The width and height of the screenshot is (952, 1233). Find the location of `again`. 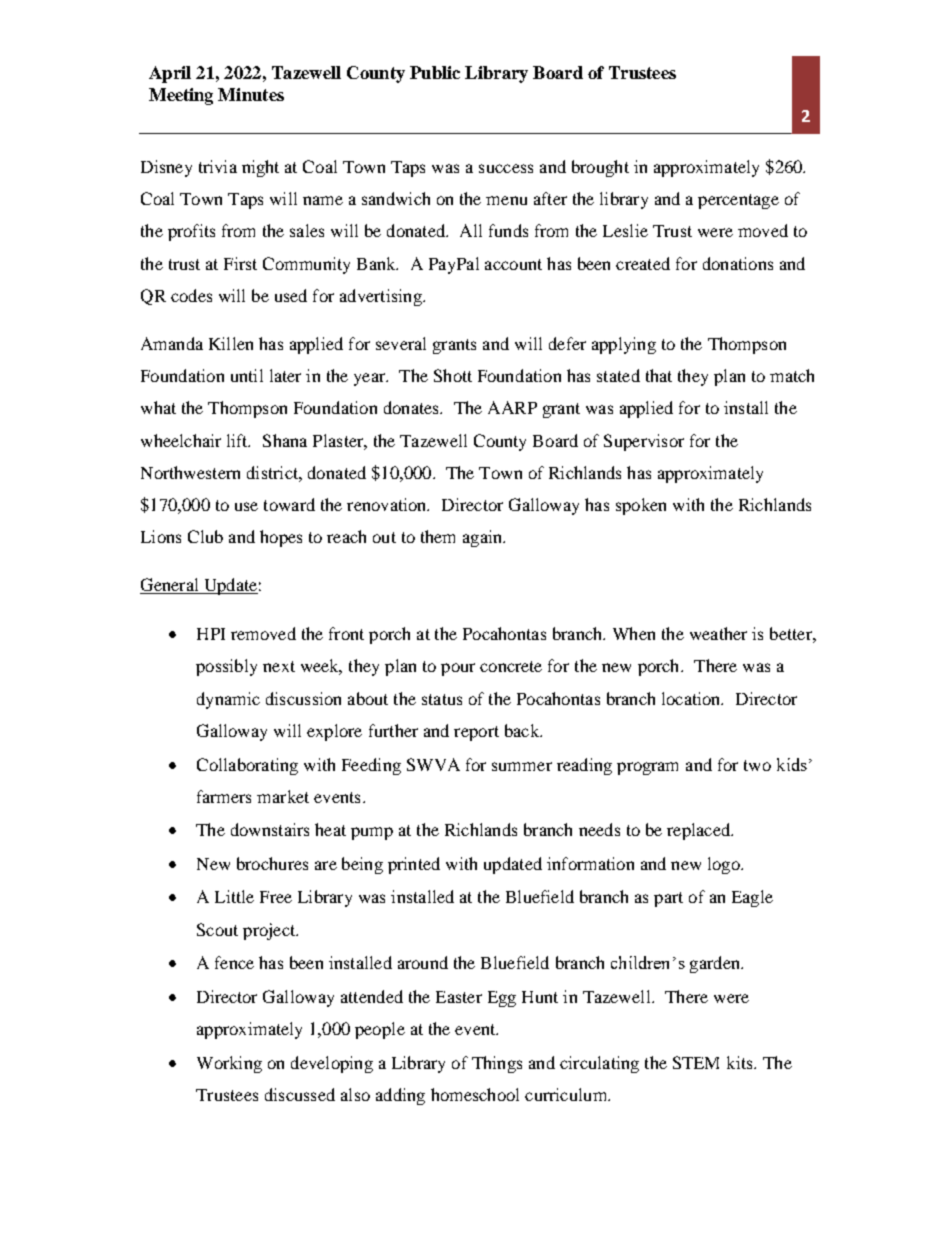

again is located at coordinates (483, 538).
